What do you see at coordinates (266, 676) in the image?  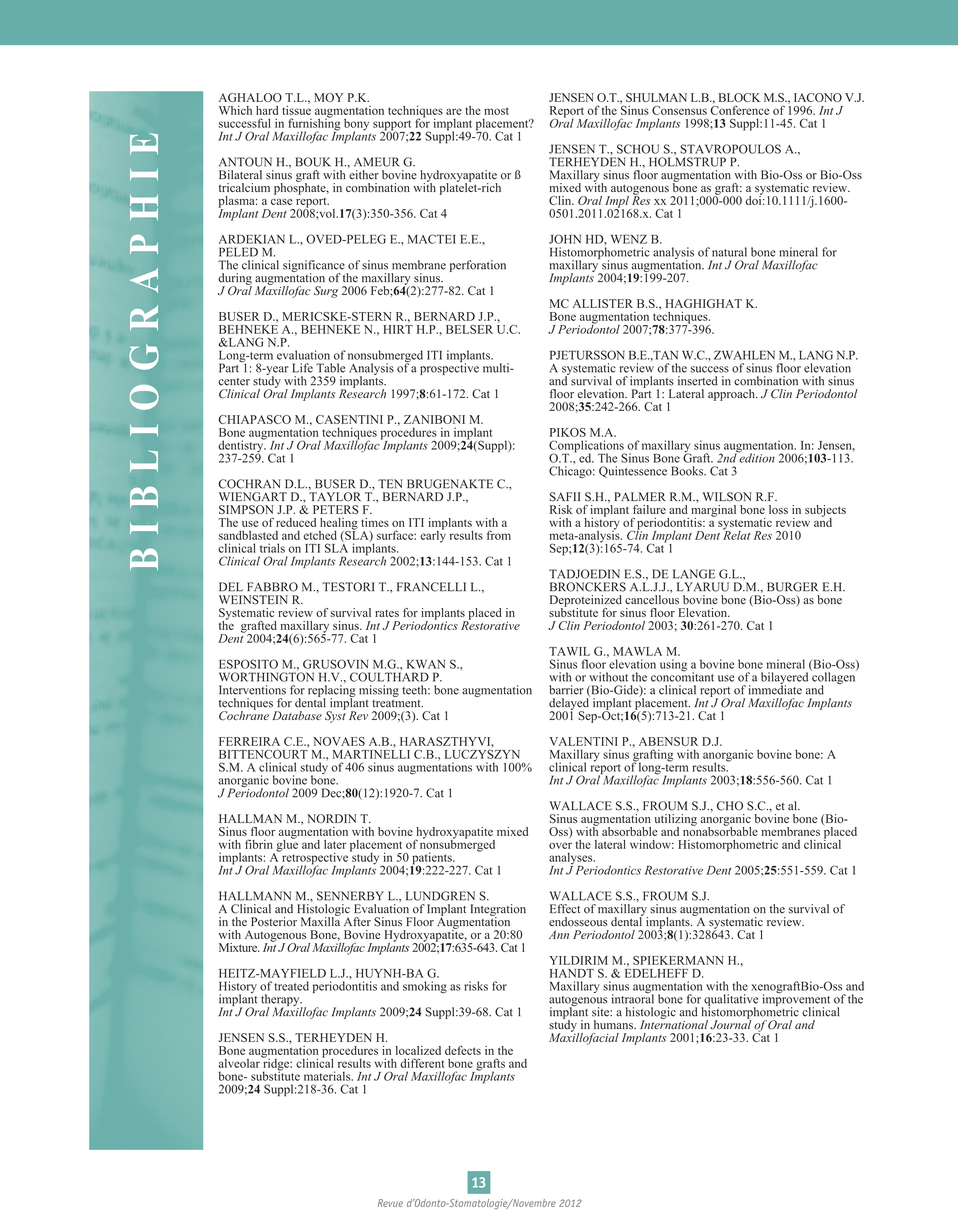 I see `WORTHINGTON` at bounding box center [266, 676].
